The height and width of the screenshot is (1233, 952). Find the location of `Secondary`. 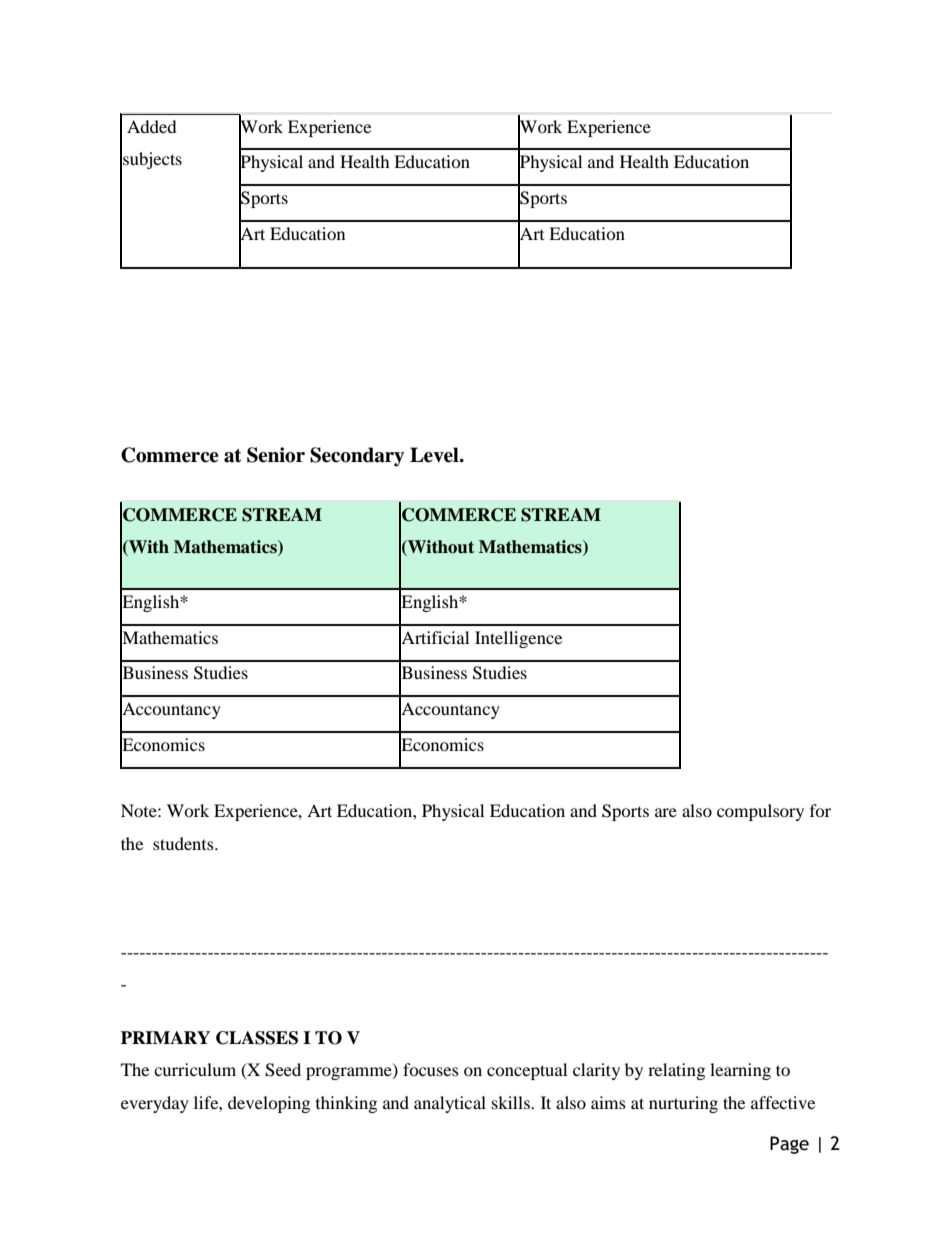

Secondary is located at coordinates (357, 457).
